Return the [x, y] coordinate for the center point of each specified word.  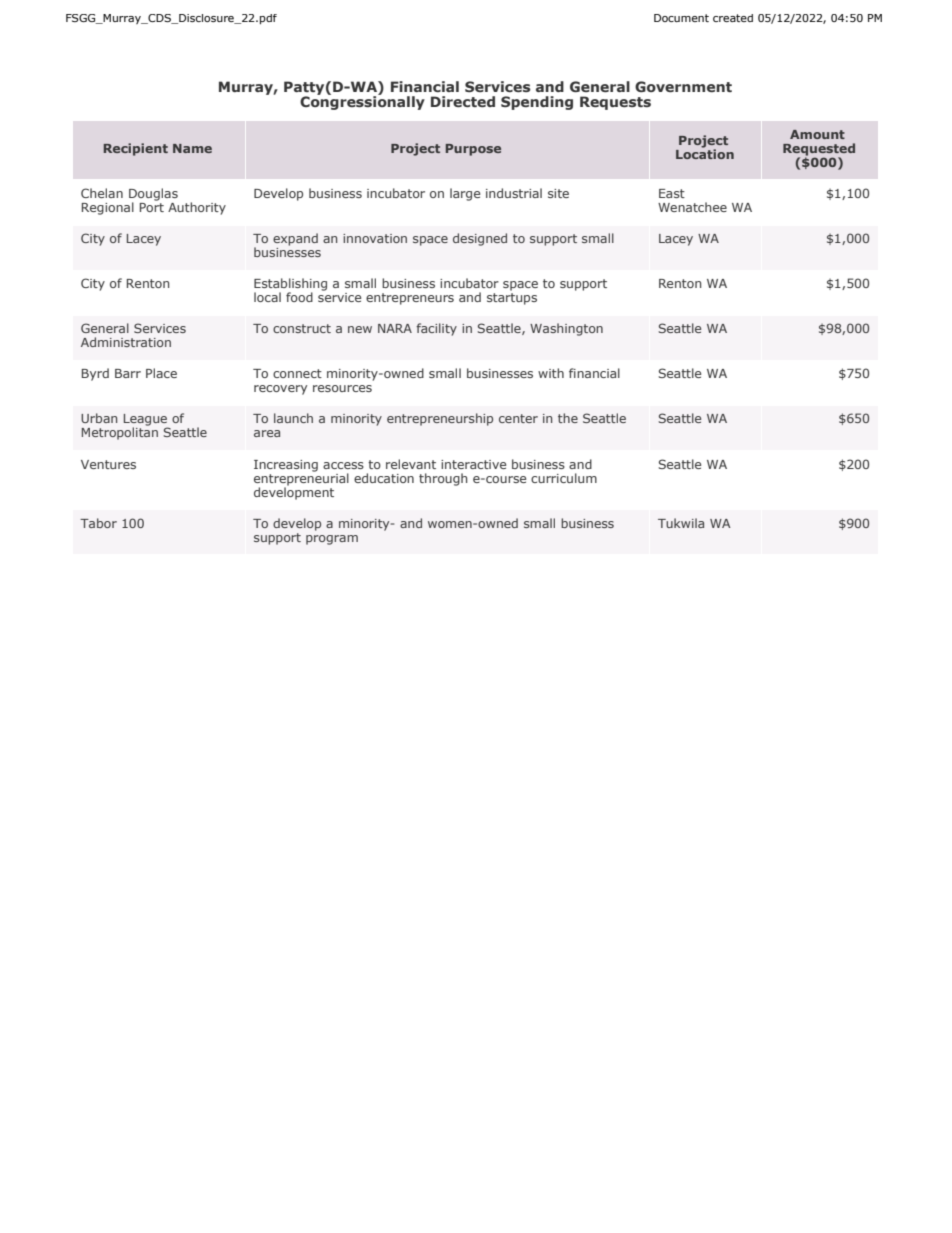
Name [192, 148]
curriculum [564, 478]
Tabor [98, 523]
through [443, 479]
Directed [463, 101]
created [733, 18]
